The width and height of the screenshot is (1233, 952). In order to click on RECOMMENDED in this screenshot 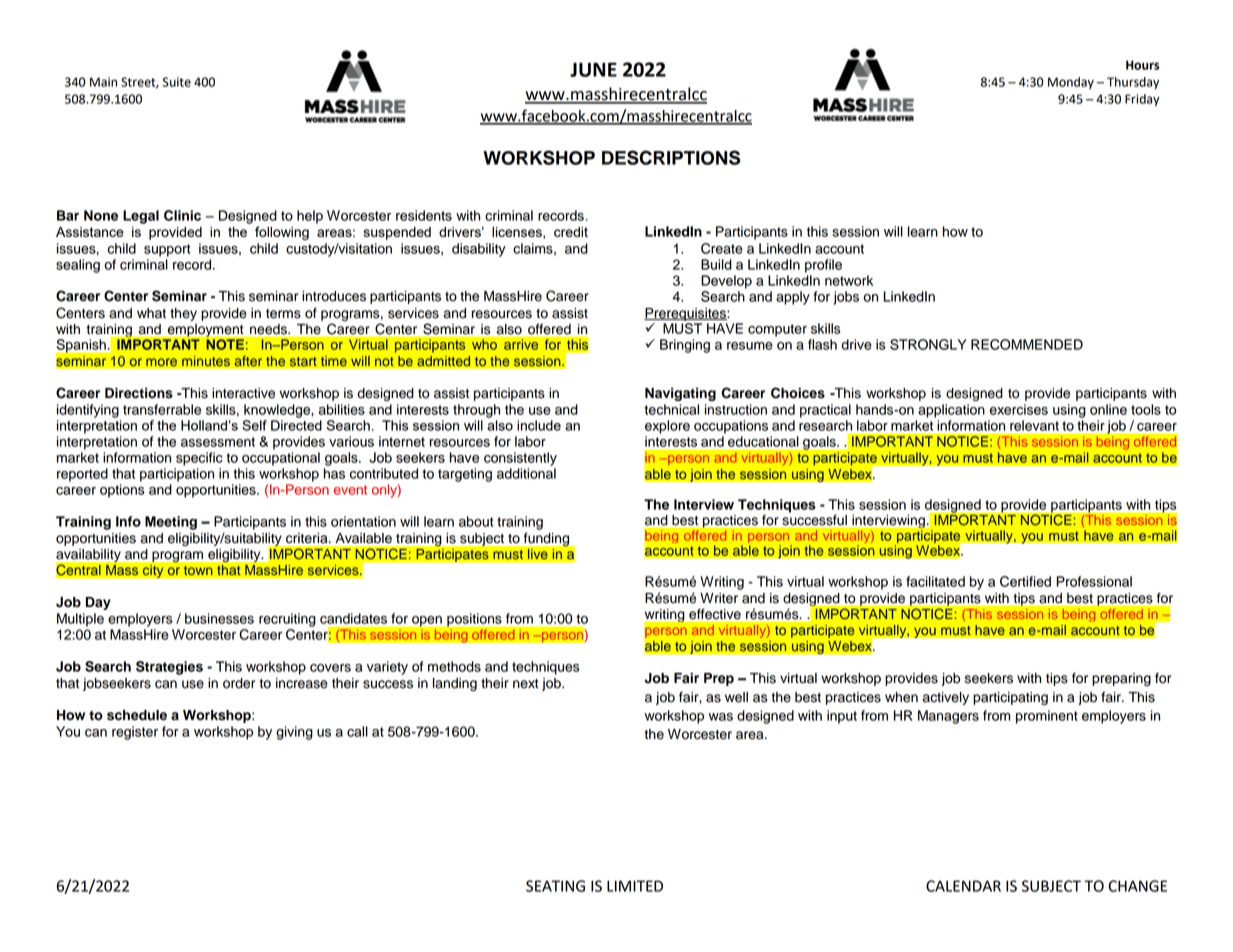, I will do `click(1027, 344)`.
